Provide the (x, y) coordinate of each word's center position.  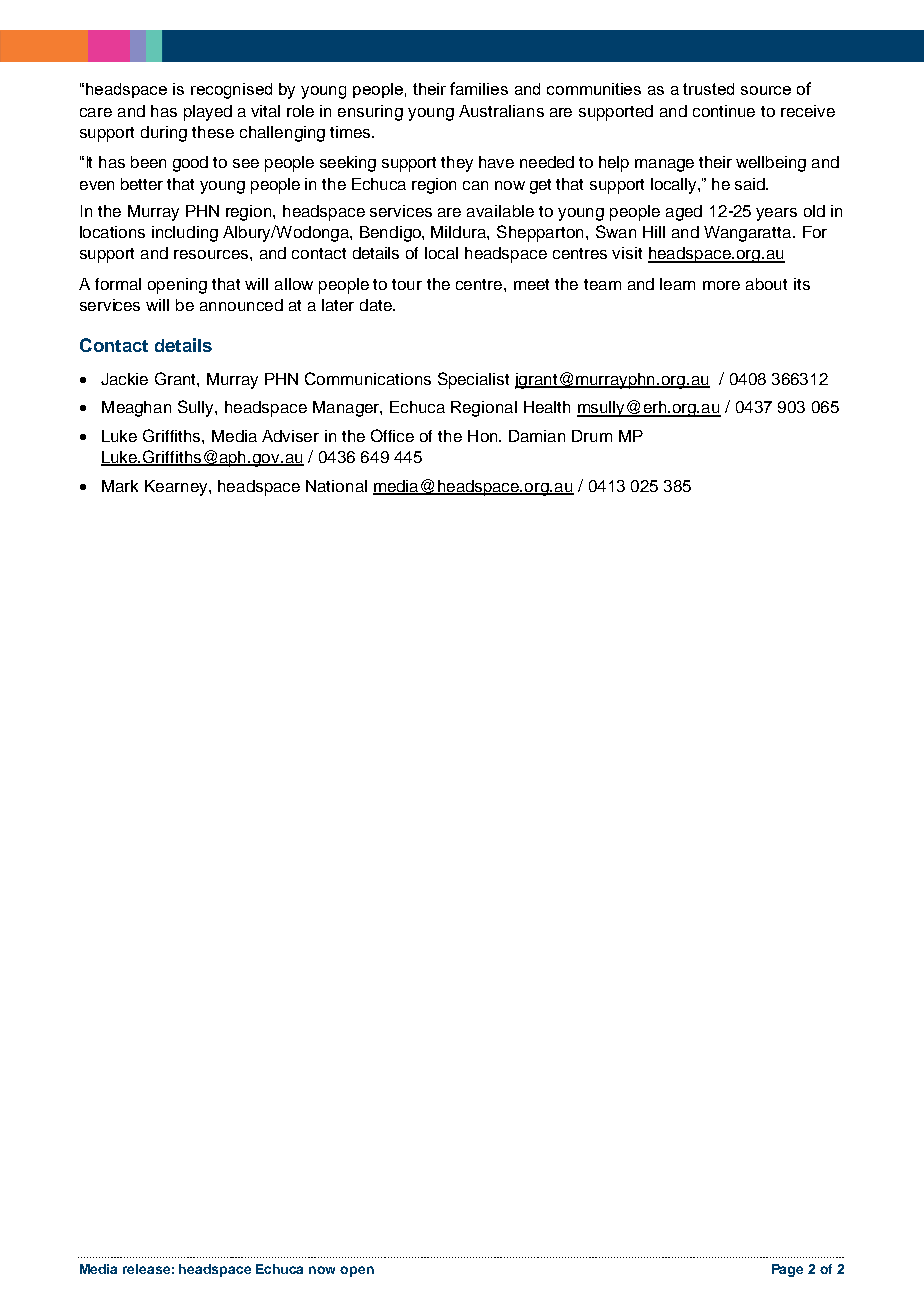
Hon (484, 436)
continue (724, 111)
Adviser (290, 436)
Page (787, 1270)
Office (392, 435)
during (164, 134)
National (336, 486)
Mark (120, 486)
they (457, 164)
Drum (592, 436)
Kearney (177, 488)
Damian (537, 436)
